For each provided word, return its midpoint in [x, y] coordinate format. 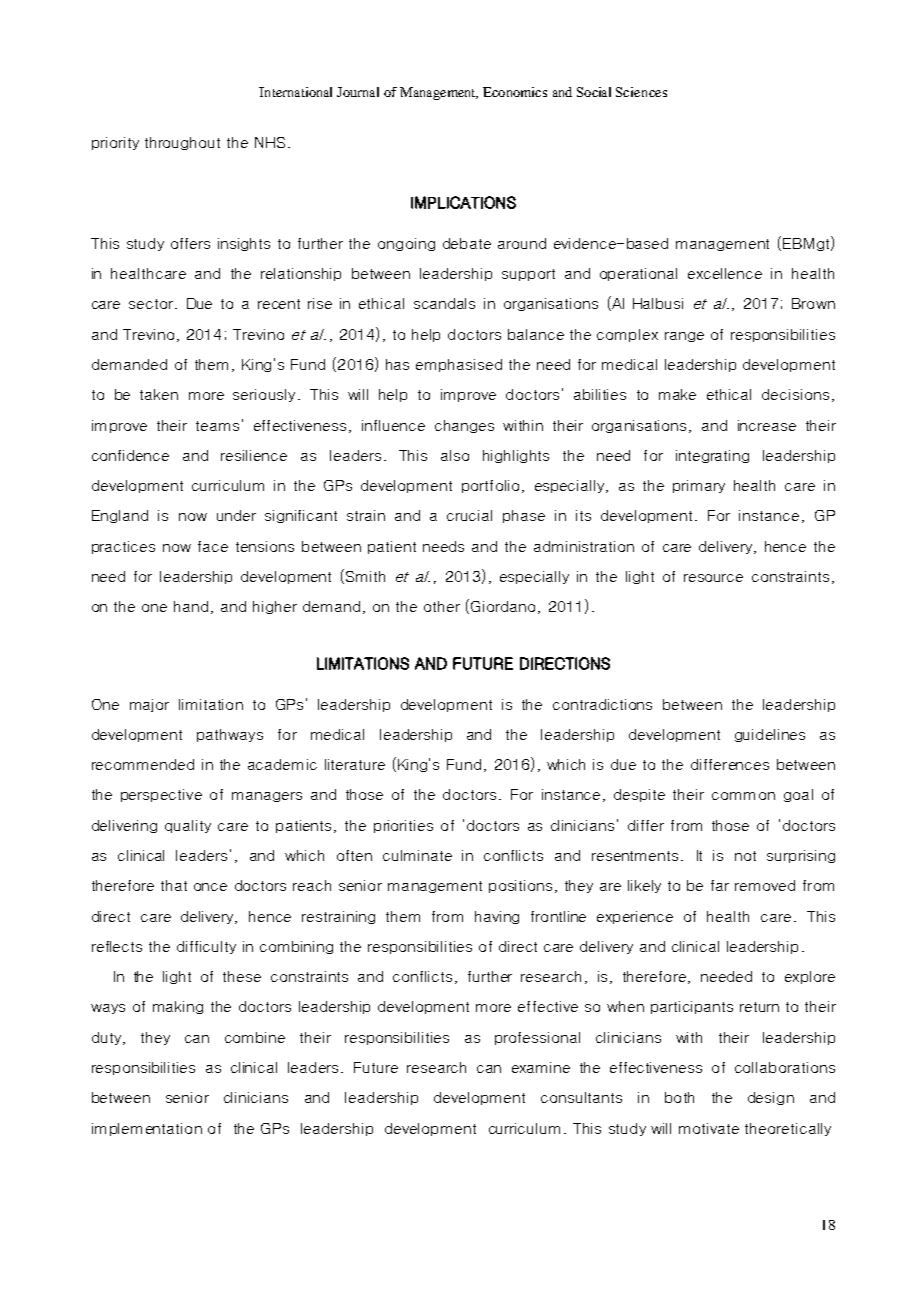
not [745, 856]
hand [191, 606]
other [442, 606]
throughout [182, 143]
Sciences [641, 92]
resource [713, 578]
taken [159, 394]
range [684, 337]
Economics [515, 92]
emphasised [459, 365]
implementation [147, 1129]
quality [188, 826]
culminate [417, 855]
